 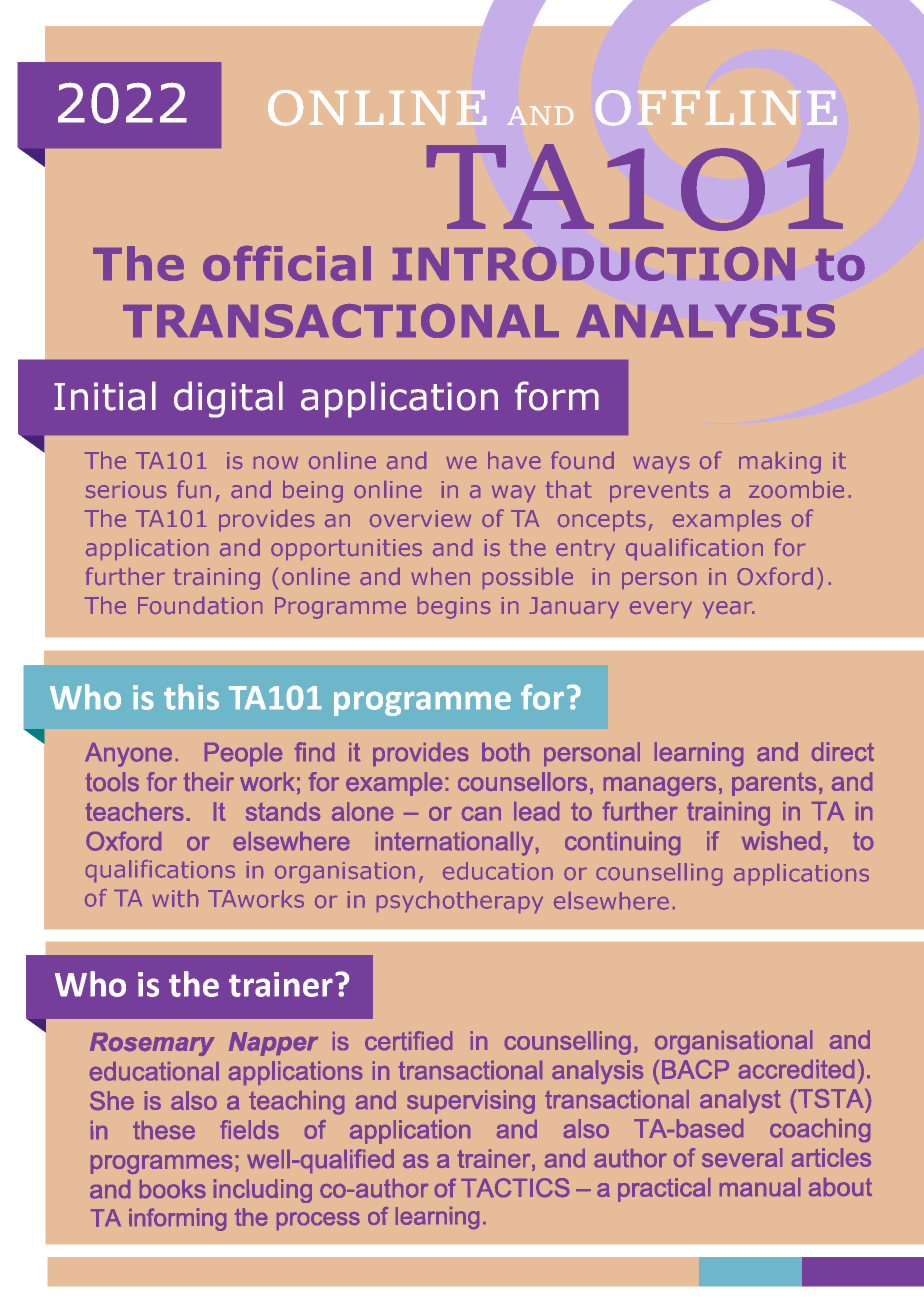 I want to click on psychotherapy, so click(x=460, y=902).
